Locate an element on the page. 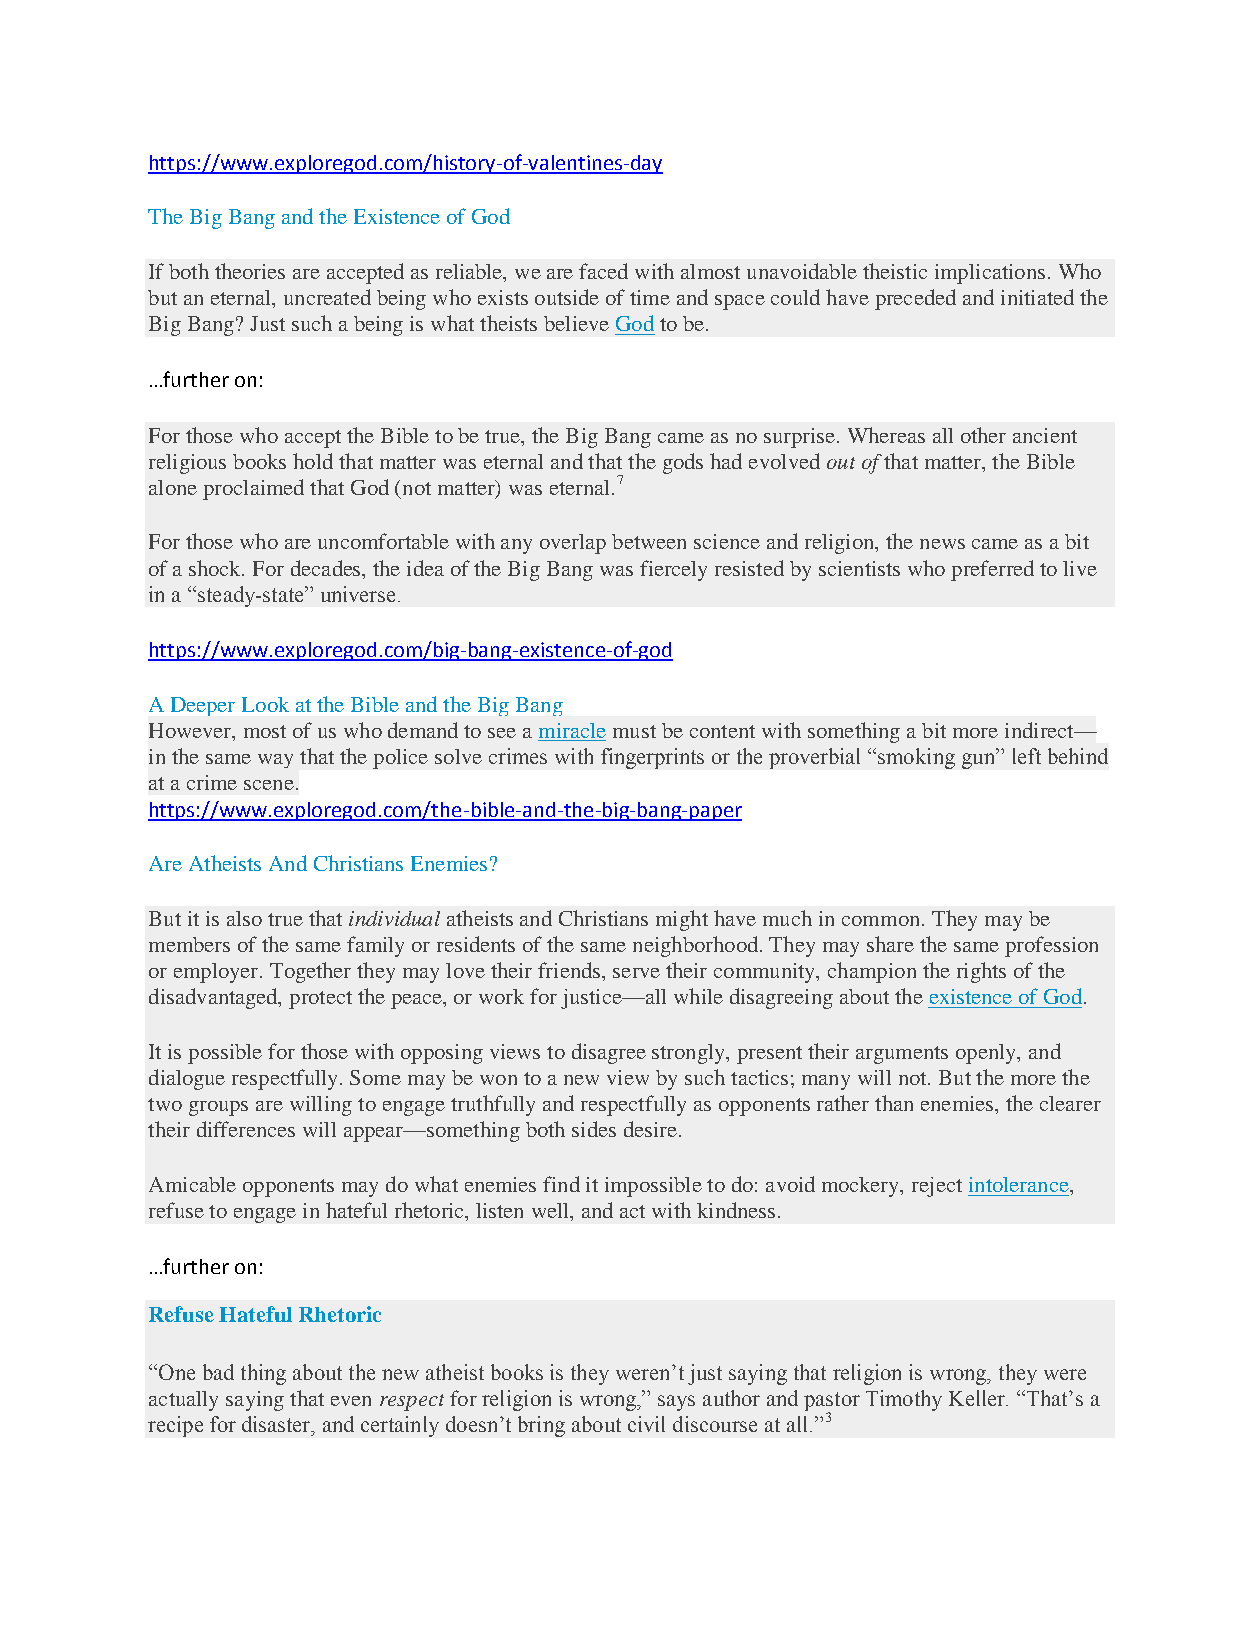 The height and width of the document is (1631, 1260). must is located at coordinates (634, 731).
